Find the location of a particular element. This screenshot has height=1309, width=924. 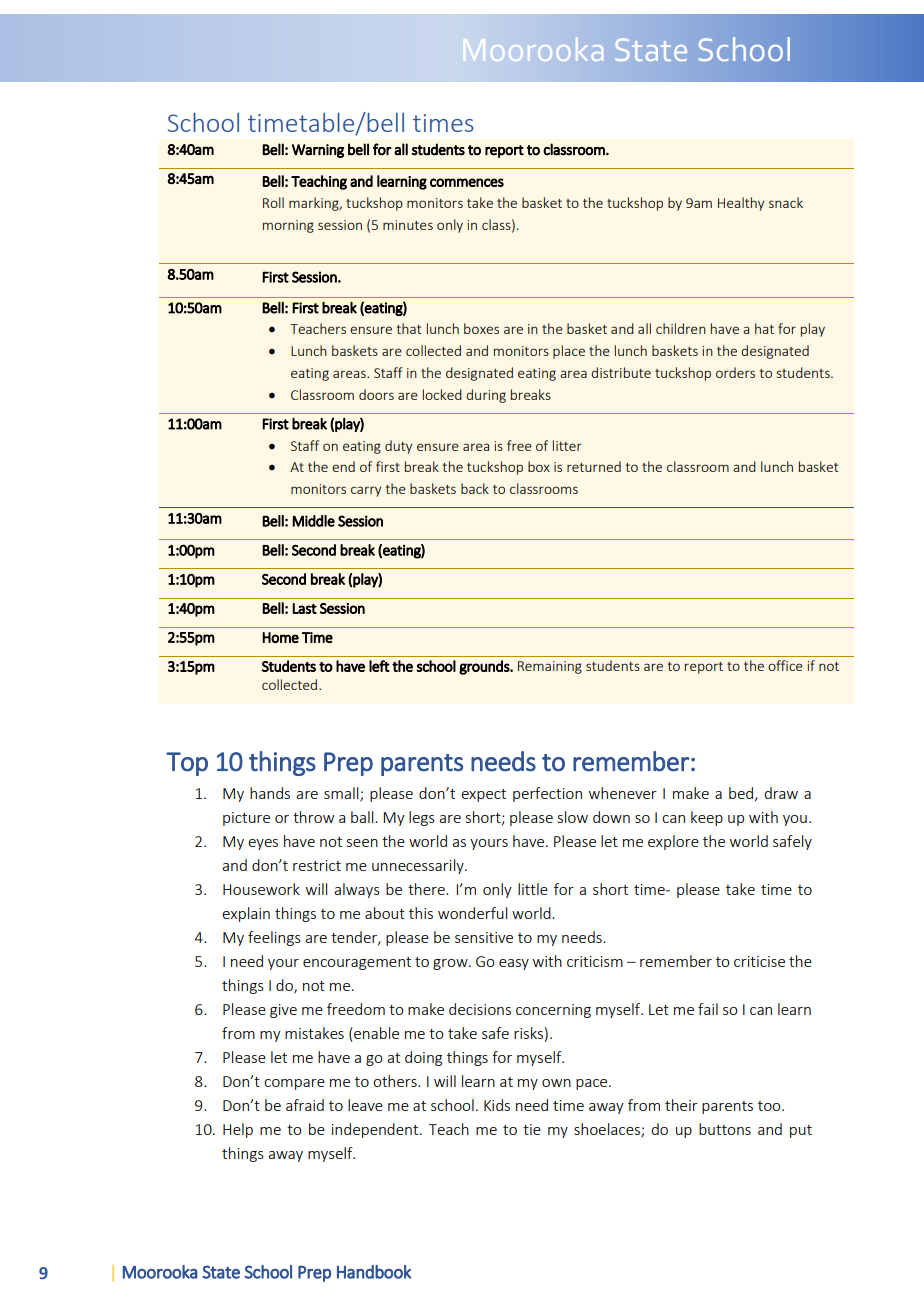

Handbook is located at coordinates (374, 1272).
